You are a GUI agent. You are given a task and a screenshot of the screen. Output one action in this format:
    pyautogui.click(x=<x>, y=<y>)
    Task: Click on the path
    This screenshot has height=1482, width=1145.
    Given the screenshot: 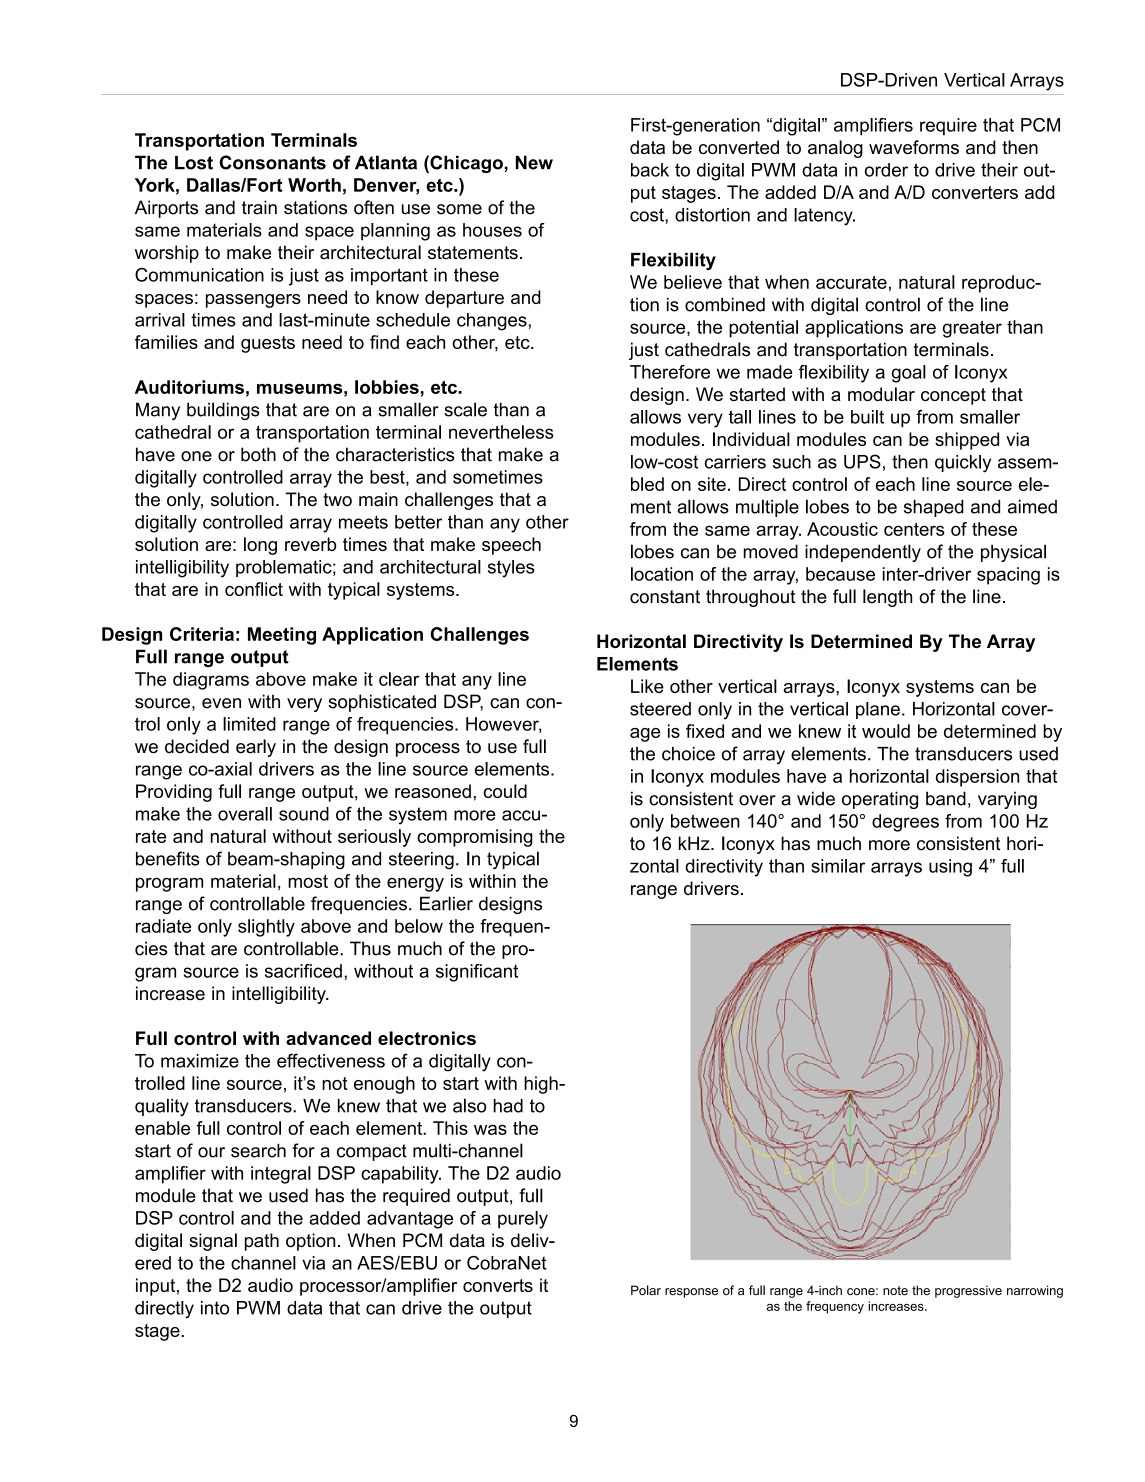 What is the action you would take?
    pyautogui.click(x=262, y=1242)
